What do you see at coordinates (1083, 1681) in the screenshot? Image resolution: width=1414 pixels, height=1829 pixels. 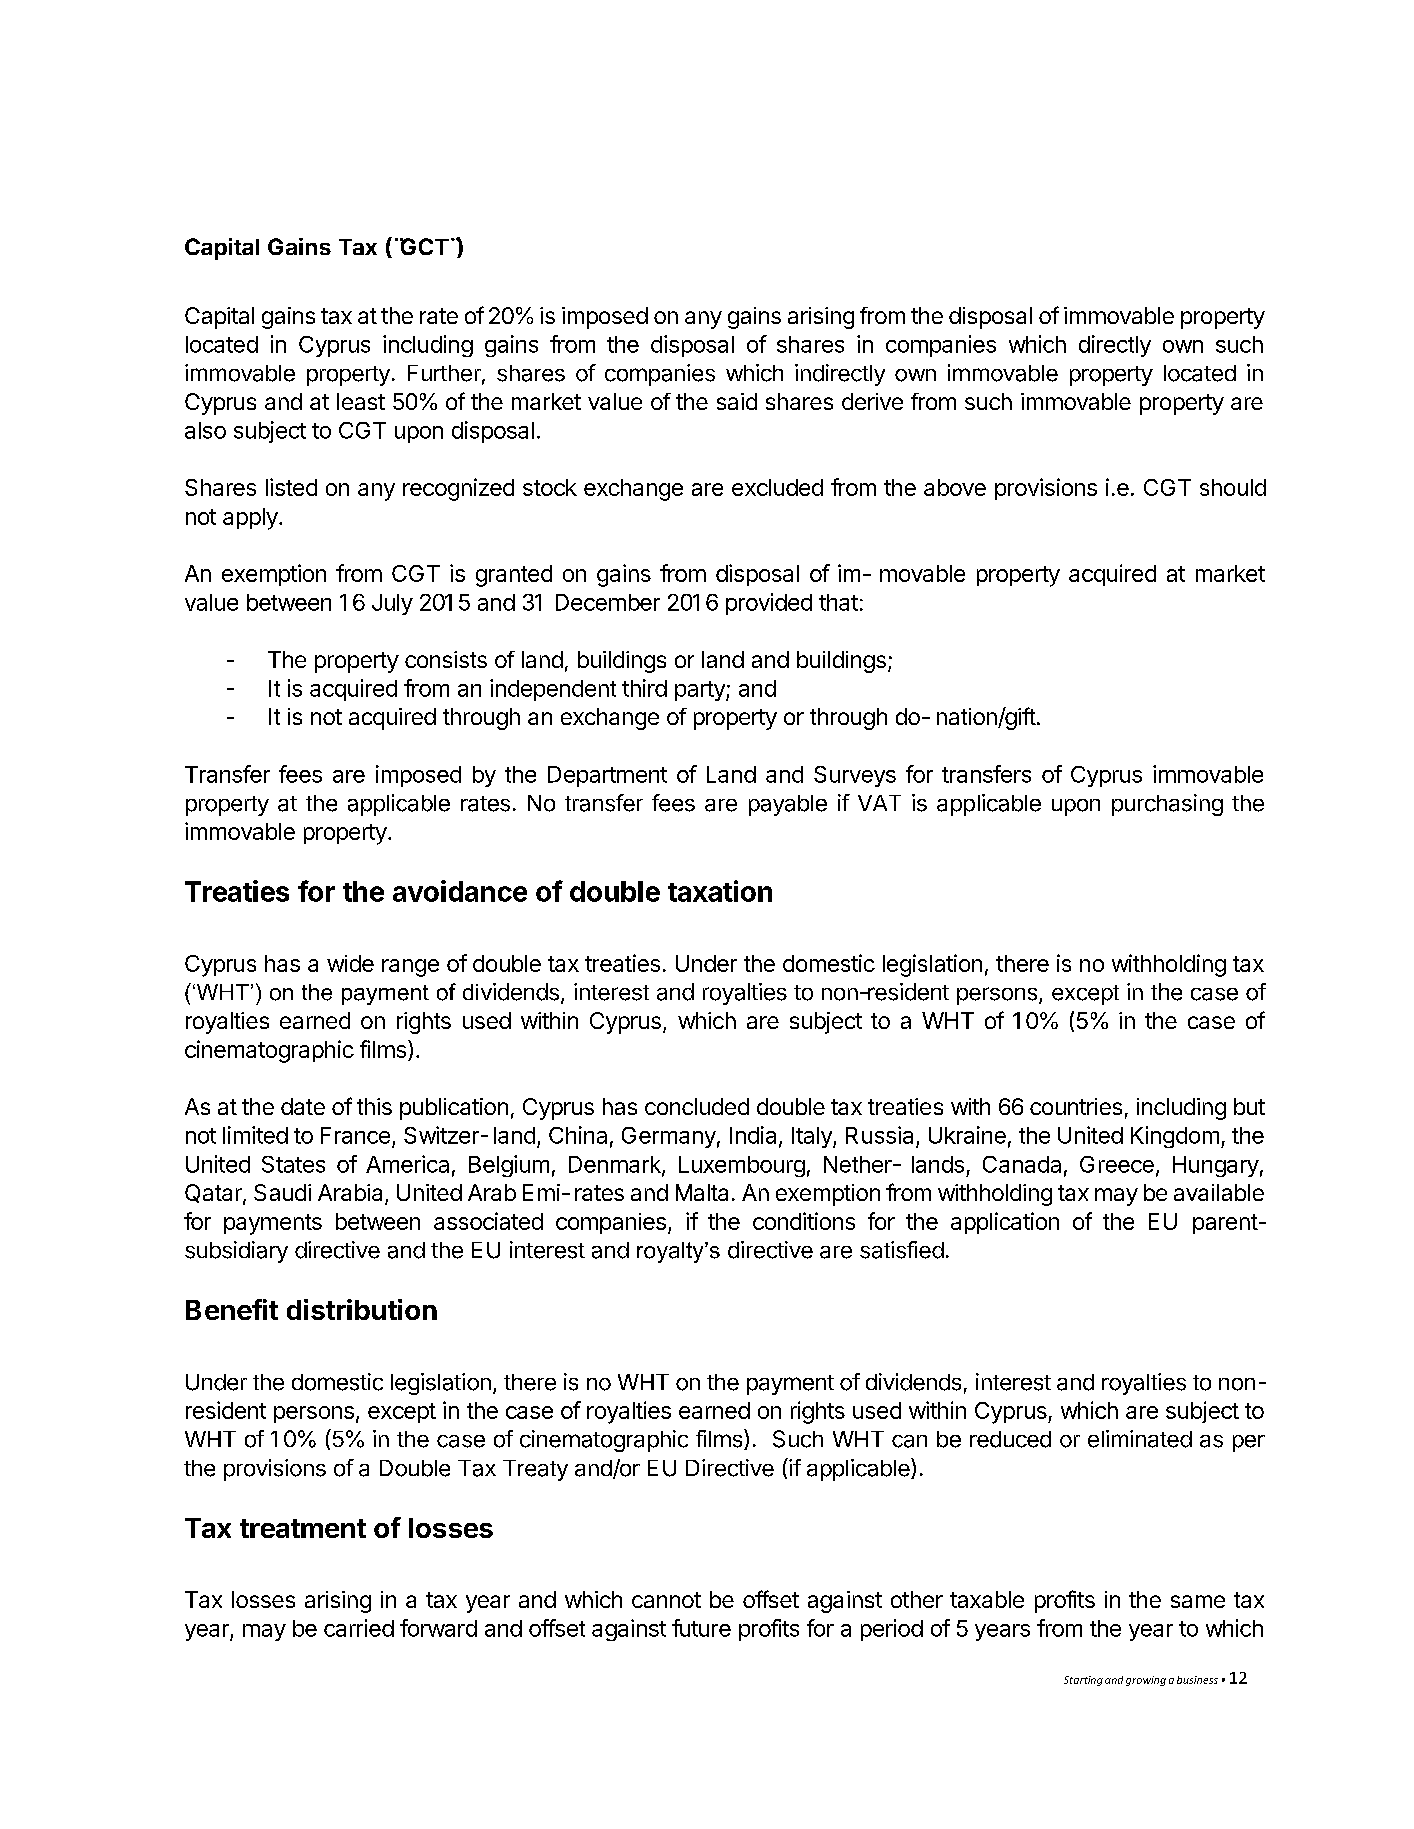 I see `Starting` at bounding box center [1083, 1681].
